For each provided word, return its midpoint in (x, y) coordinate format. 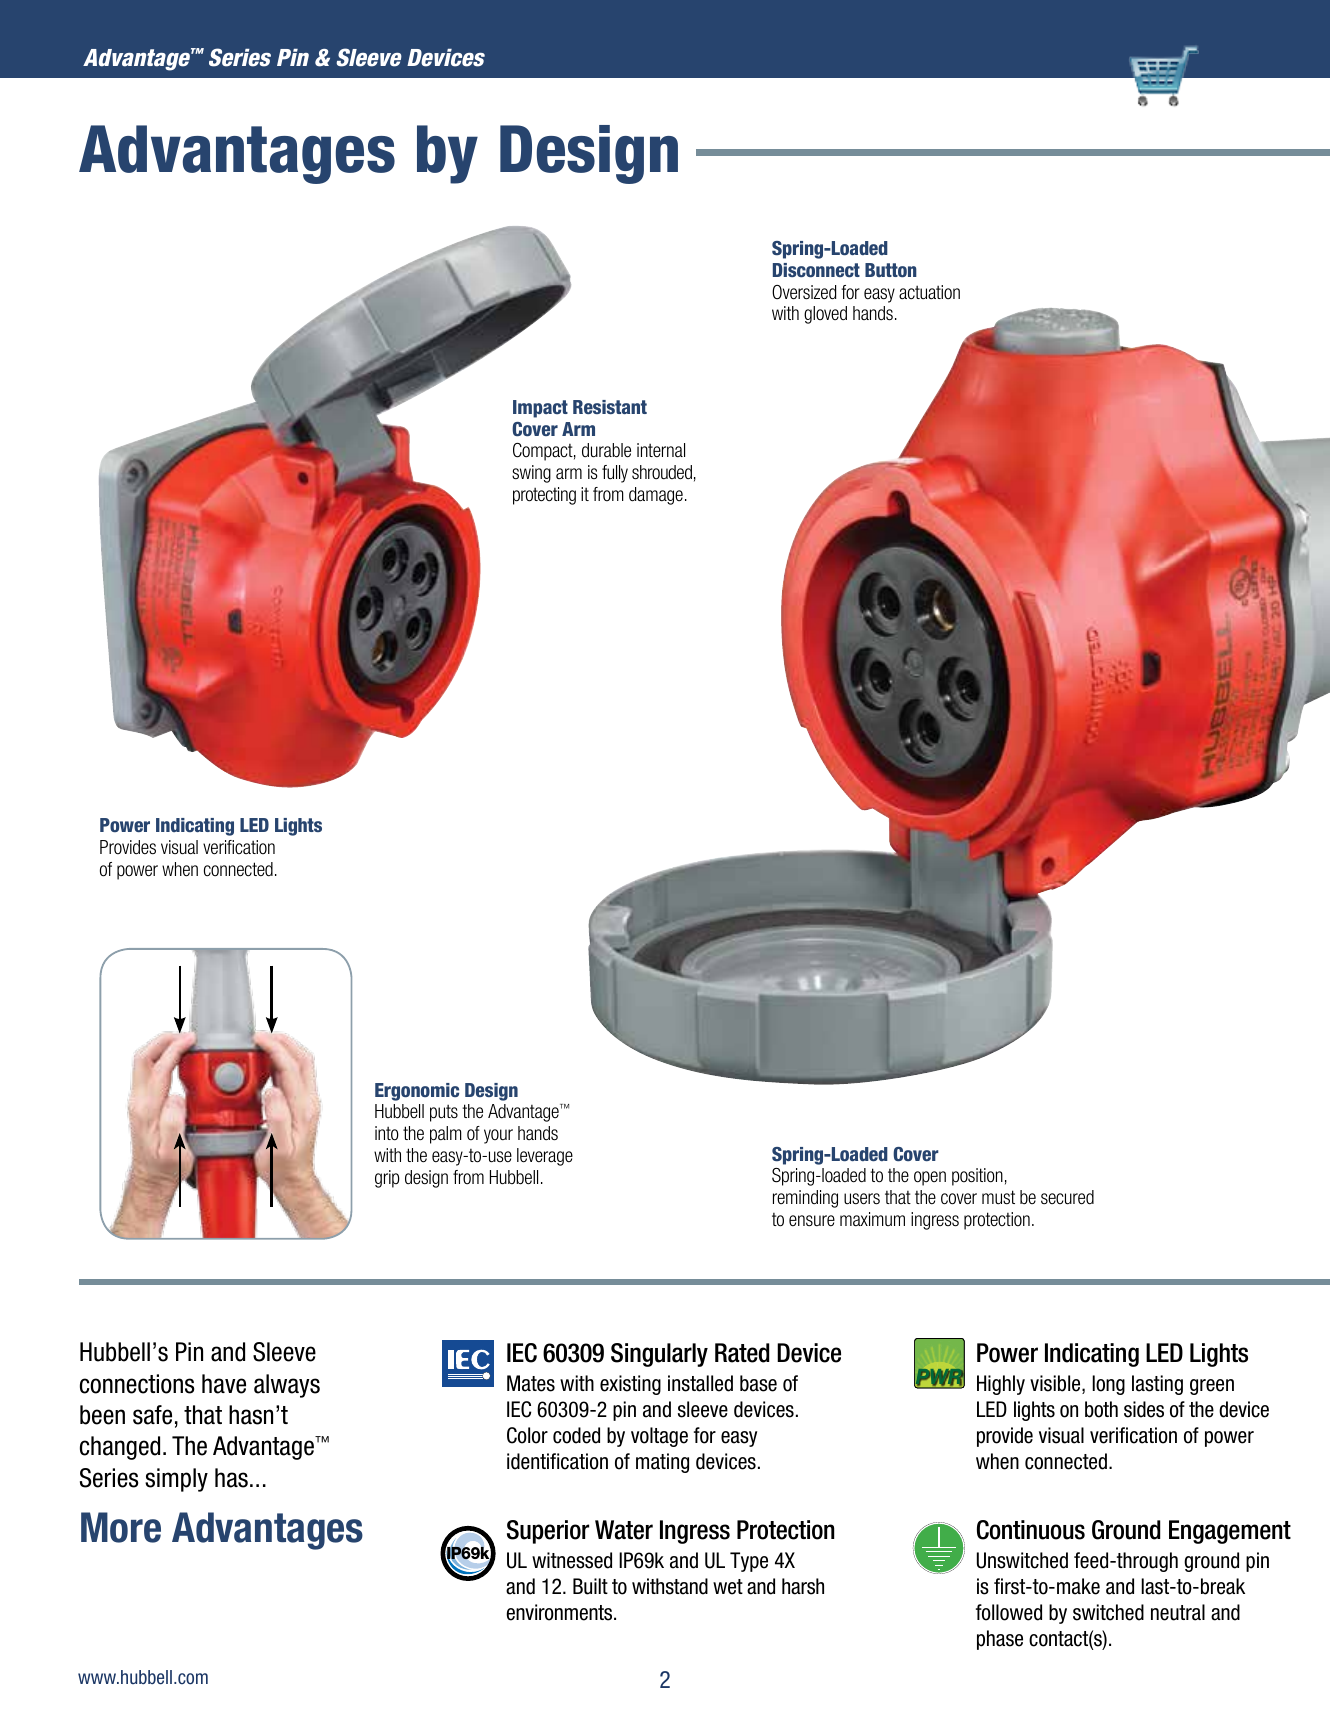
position (977, 1177)
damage (656, 496)
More (121, 1527)
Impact (540, 409)
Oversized (804, 292)
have (224, 1384)
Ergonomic (417, 1092)
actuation (929, 292)
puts (444, 1113)
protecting (544, 496)
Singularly (659, 1355)
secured (1067, 1197)
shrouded (662, 472)
